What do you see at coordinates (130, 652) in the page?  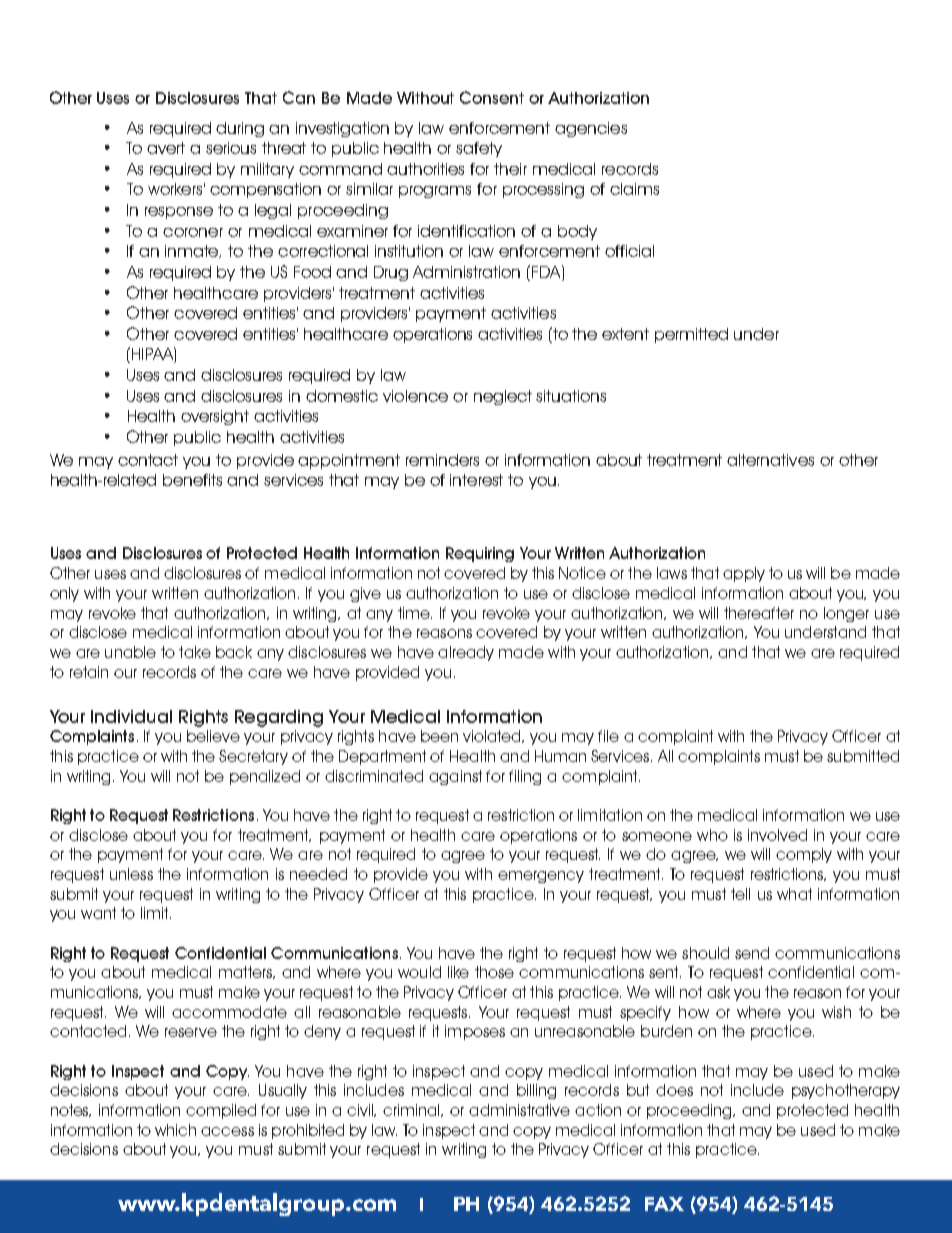 I see `unable` at bounding box center [130, 652].
